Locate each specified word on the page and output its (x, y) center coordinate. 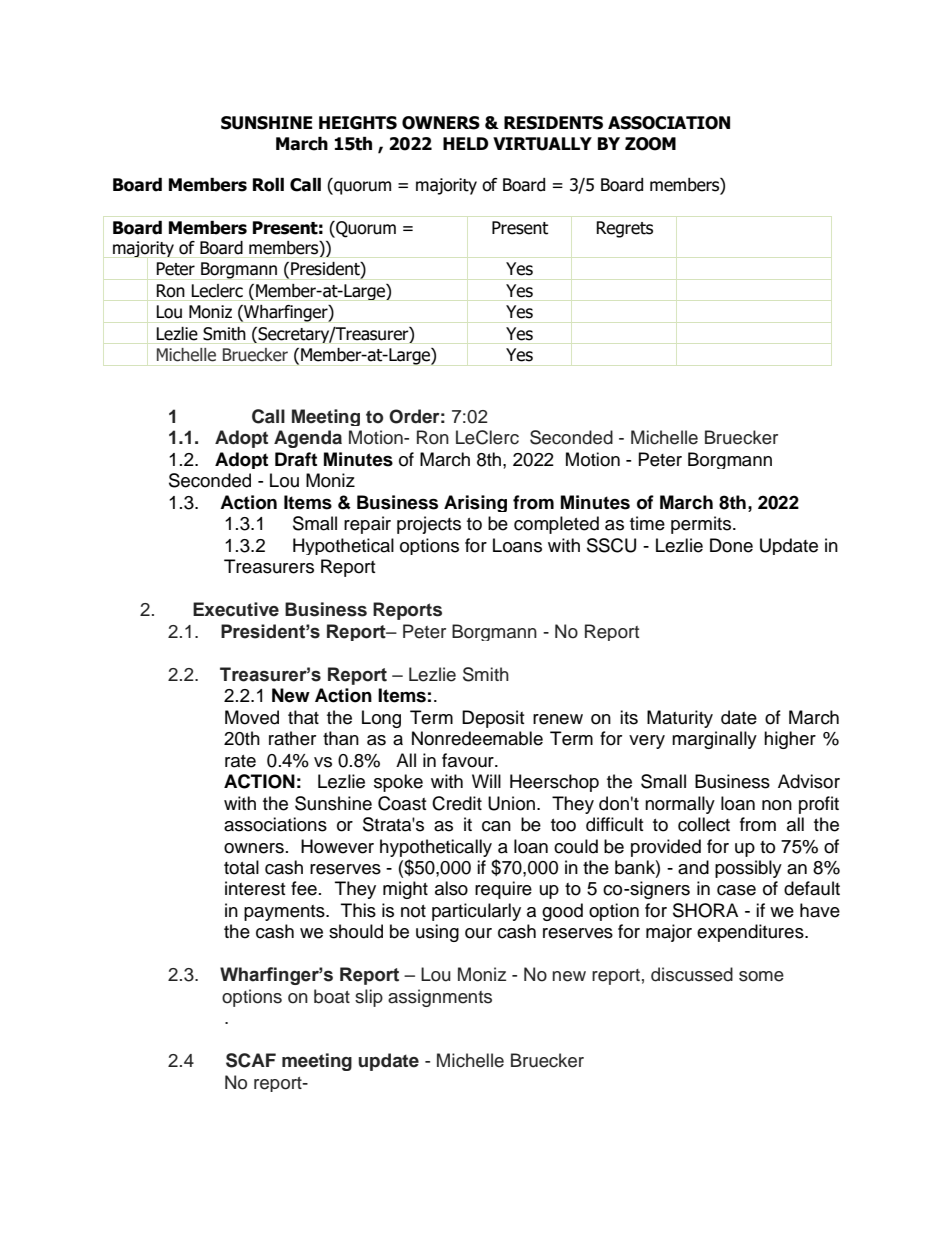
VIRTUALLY (542, 144)
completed (556, 525)
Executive (236, 609)
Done (731, 545)
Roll (268, 185)
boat (332, 996)
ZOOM (650, 144)
